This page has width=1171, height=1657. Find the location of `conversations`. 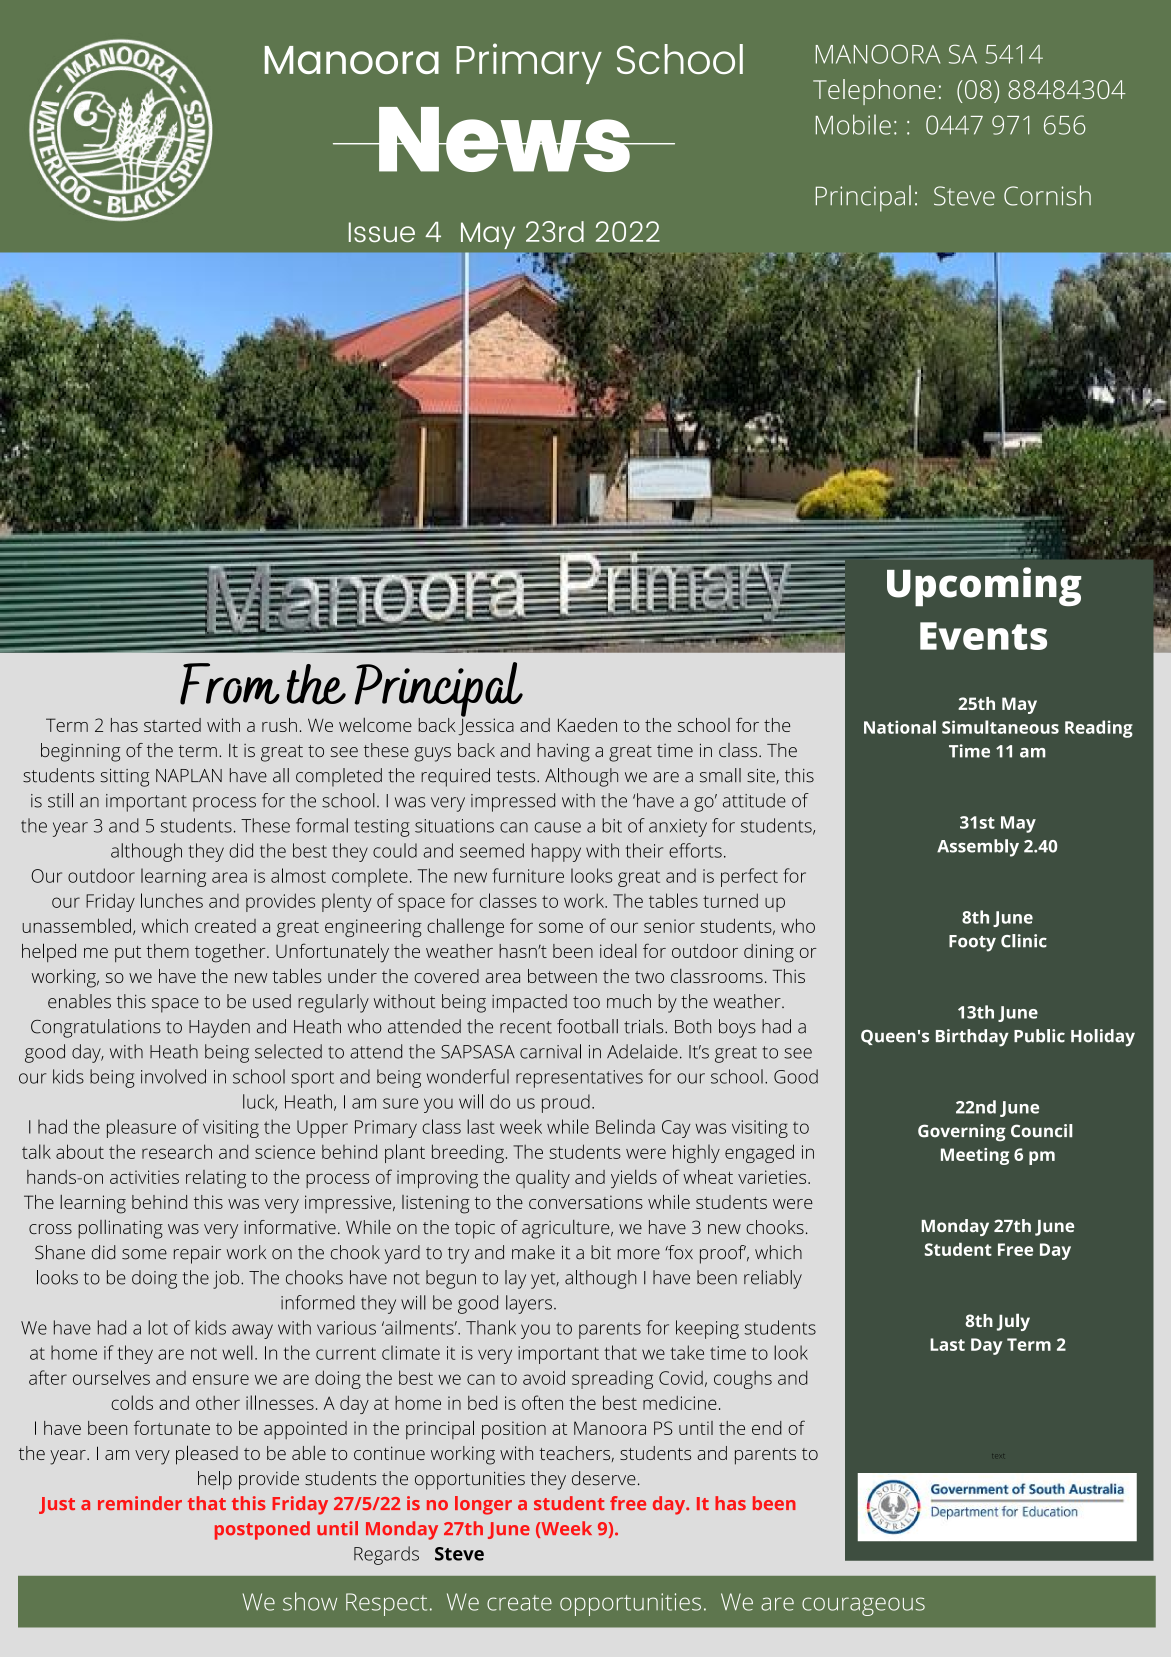

conversations is located at coordinates (586, 1202).
